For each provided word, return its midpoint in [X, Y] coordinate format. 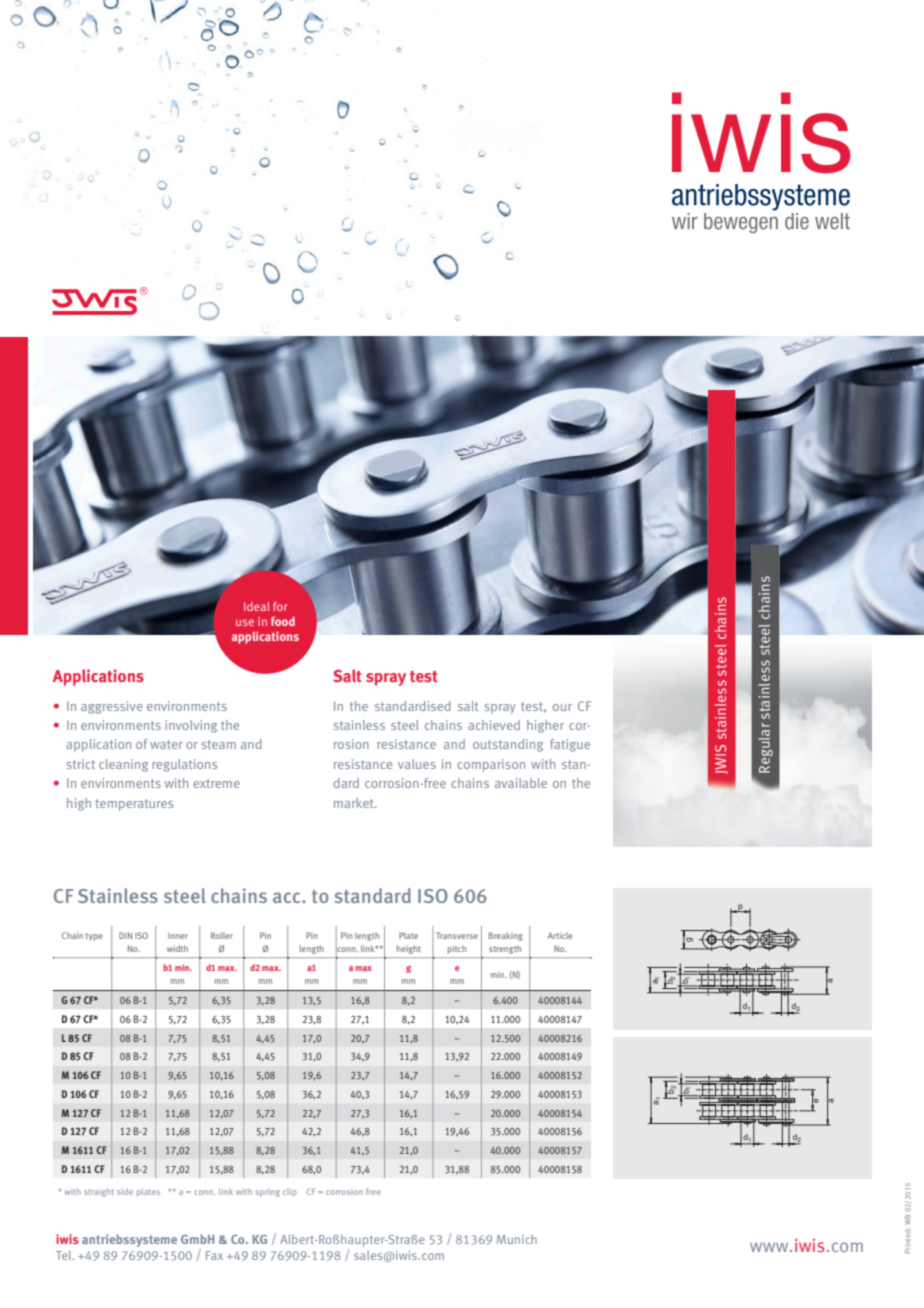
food [283, 621]
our [562, 707]
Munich [517, 1239]
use [245, 622]
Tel [65, 1255]
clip [289, 1192]
